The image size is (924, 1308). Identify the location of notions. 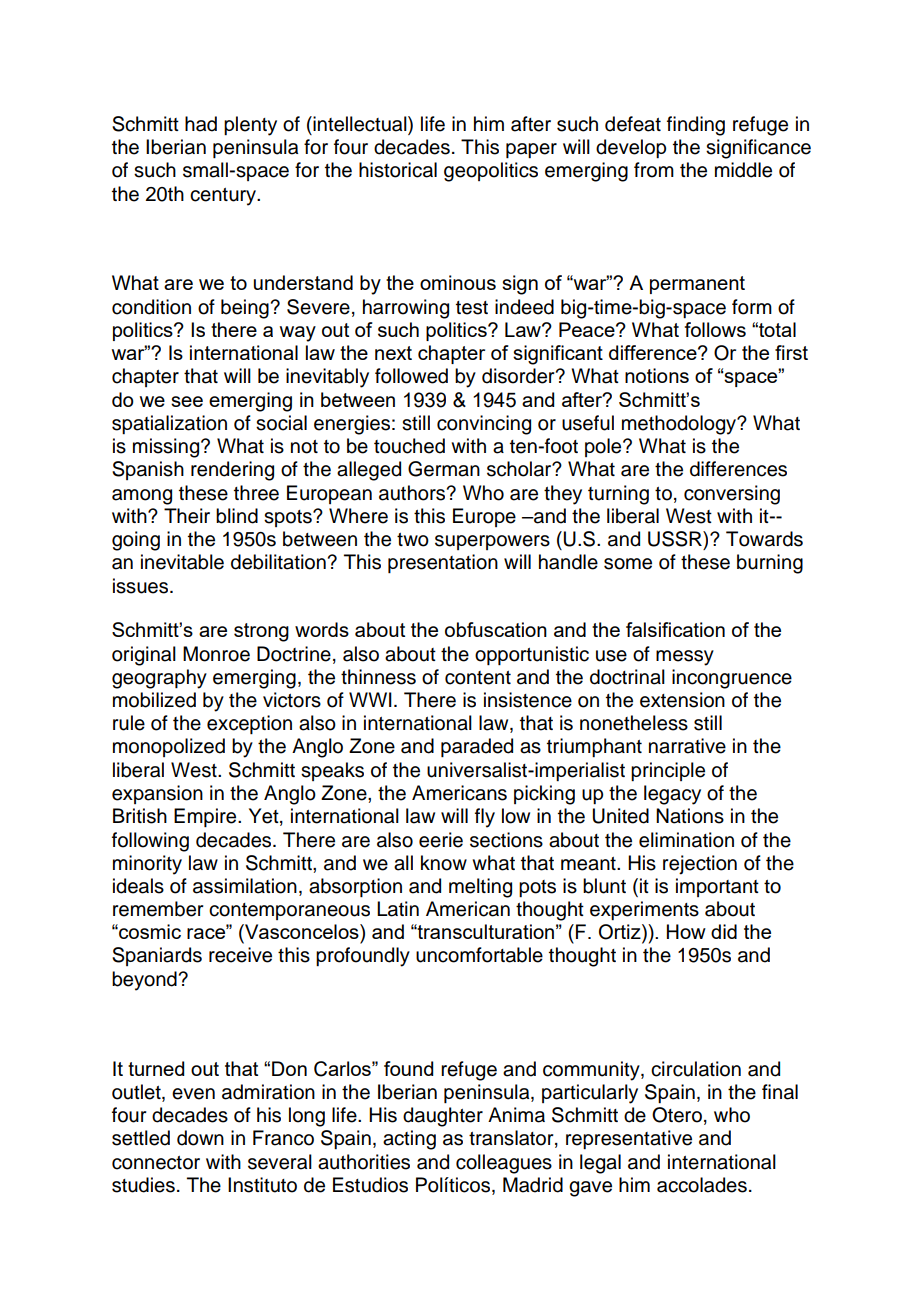
(657, 375).
